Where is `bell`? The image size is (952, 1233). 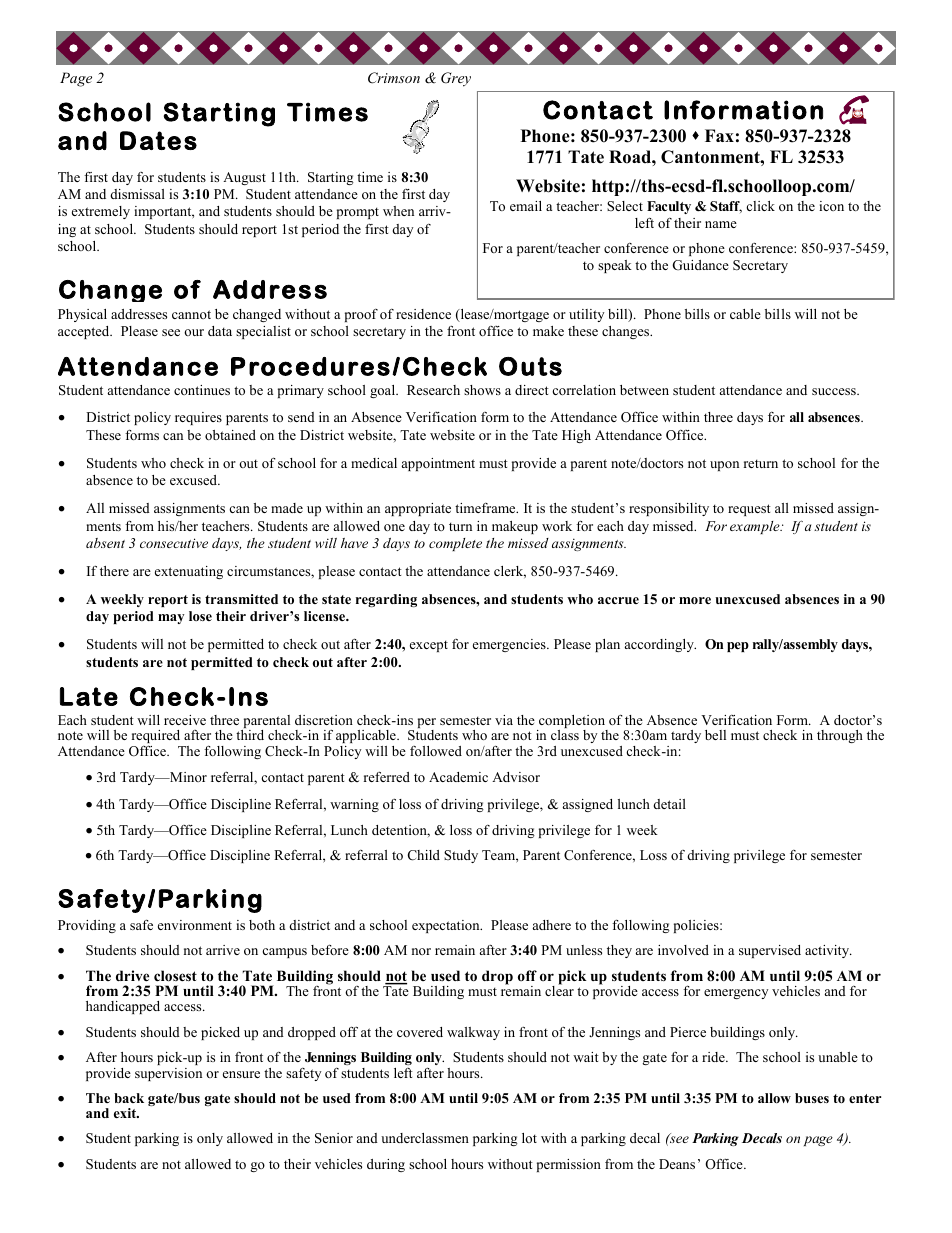 bell is located at coordinates (715, 735).
